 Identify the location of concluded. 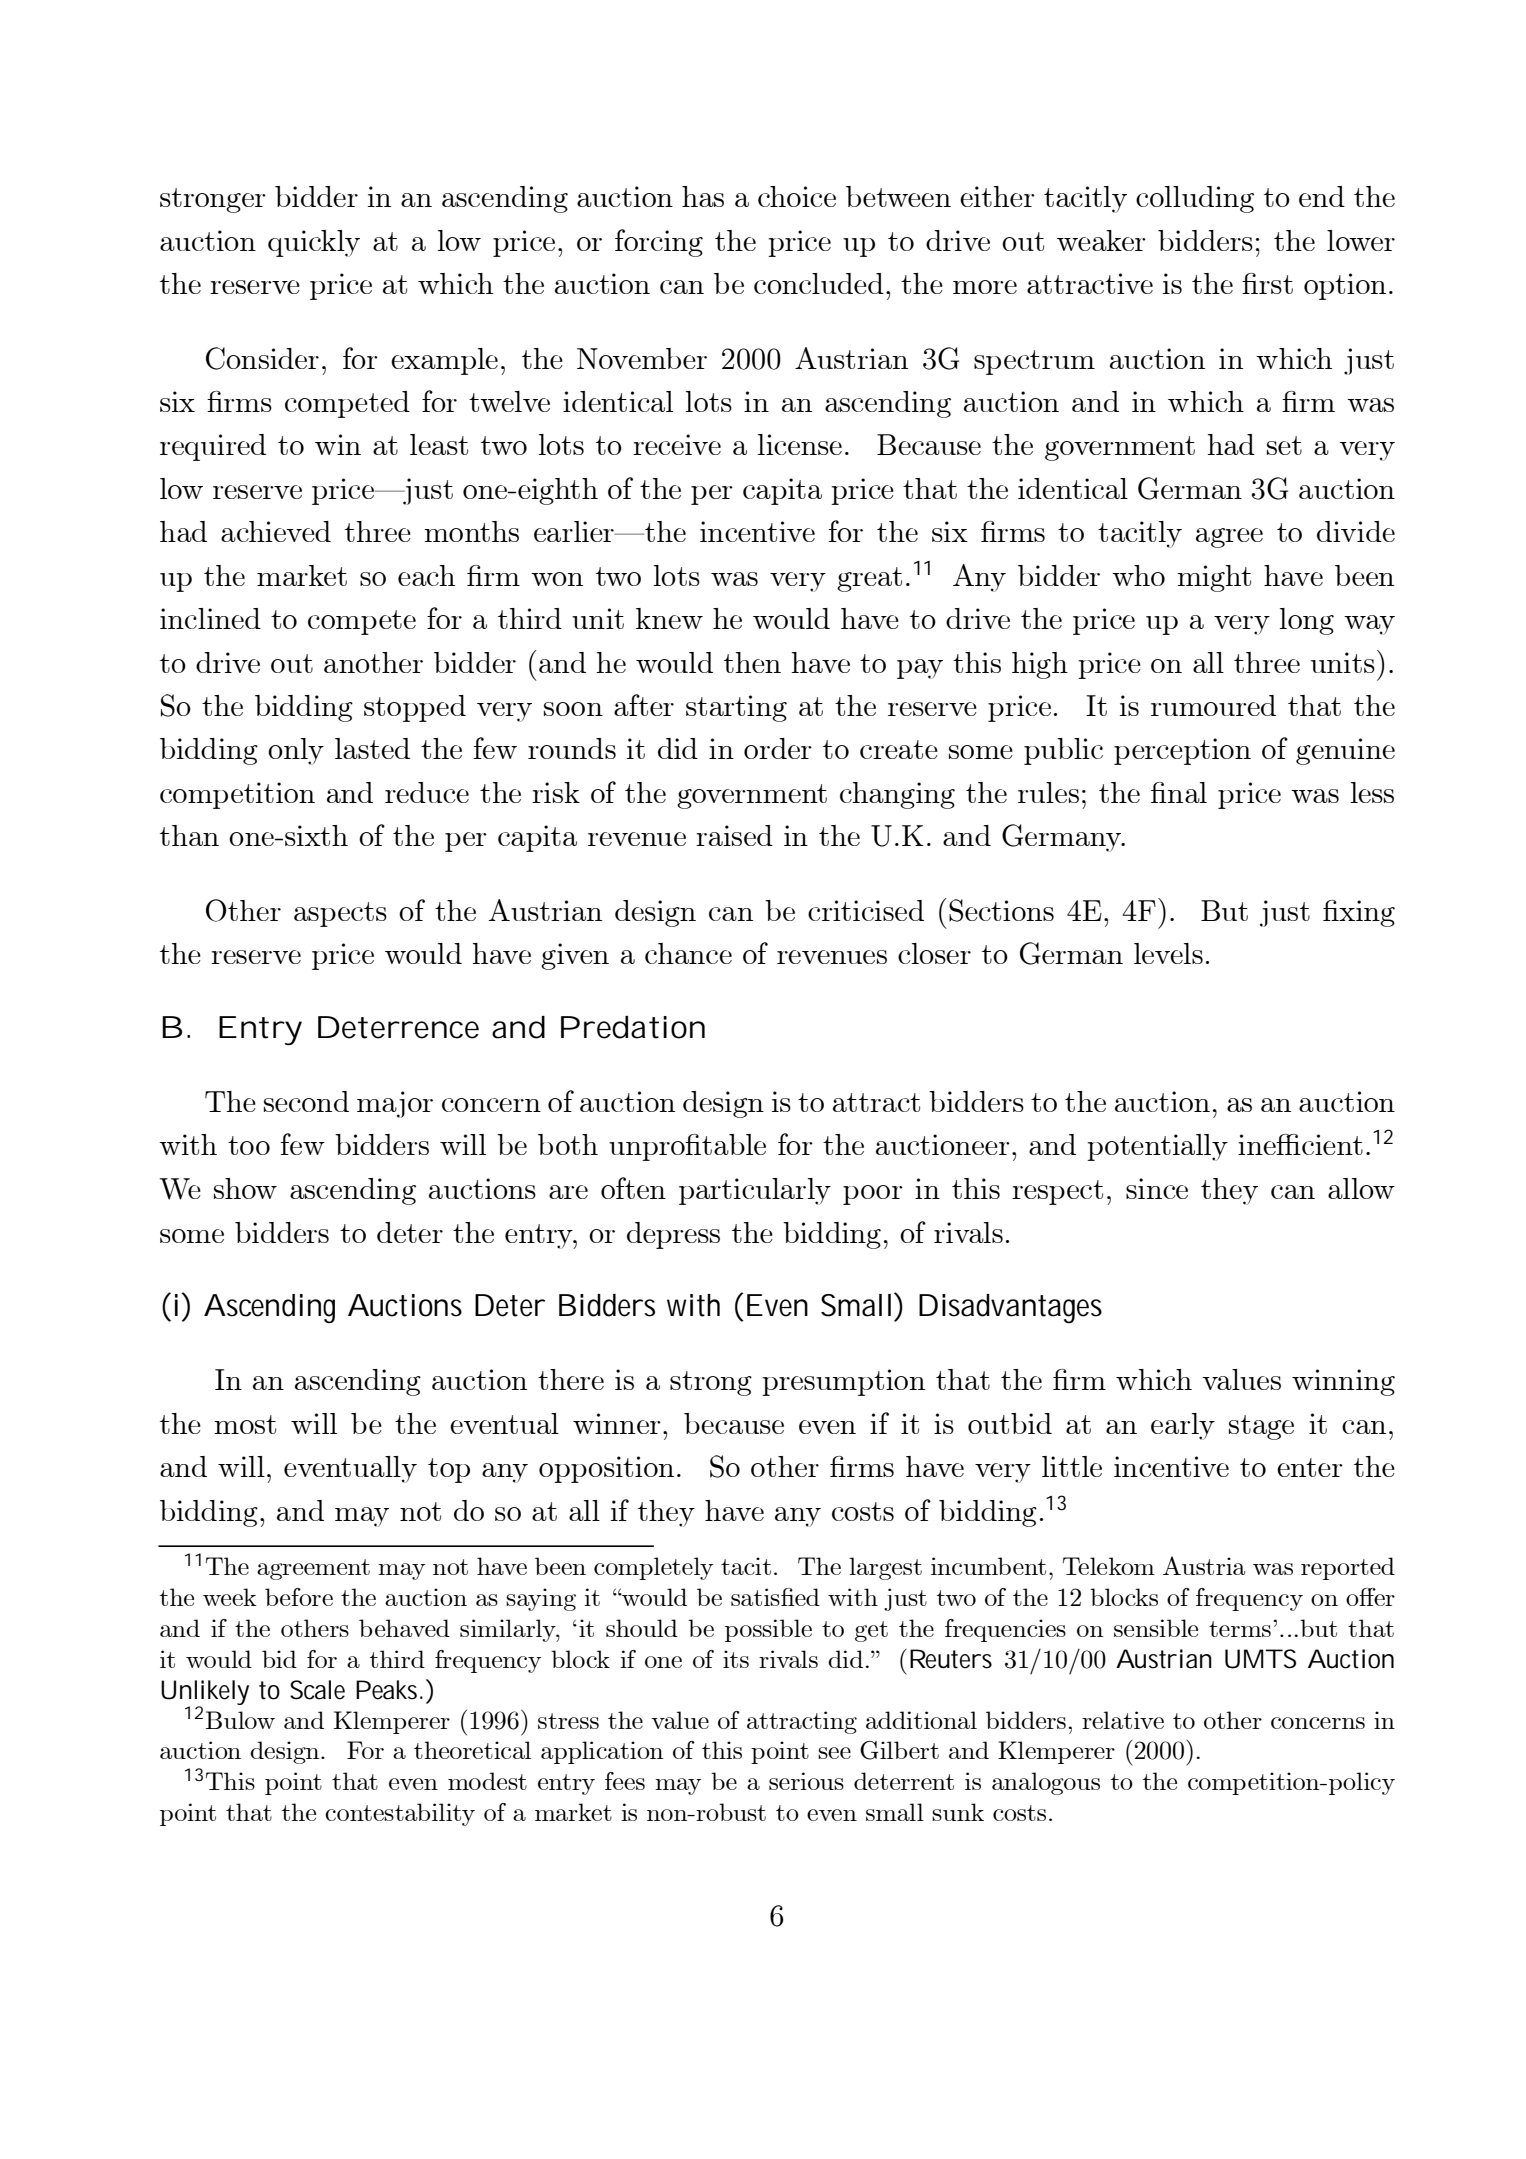
(819, 283).
